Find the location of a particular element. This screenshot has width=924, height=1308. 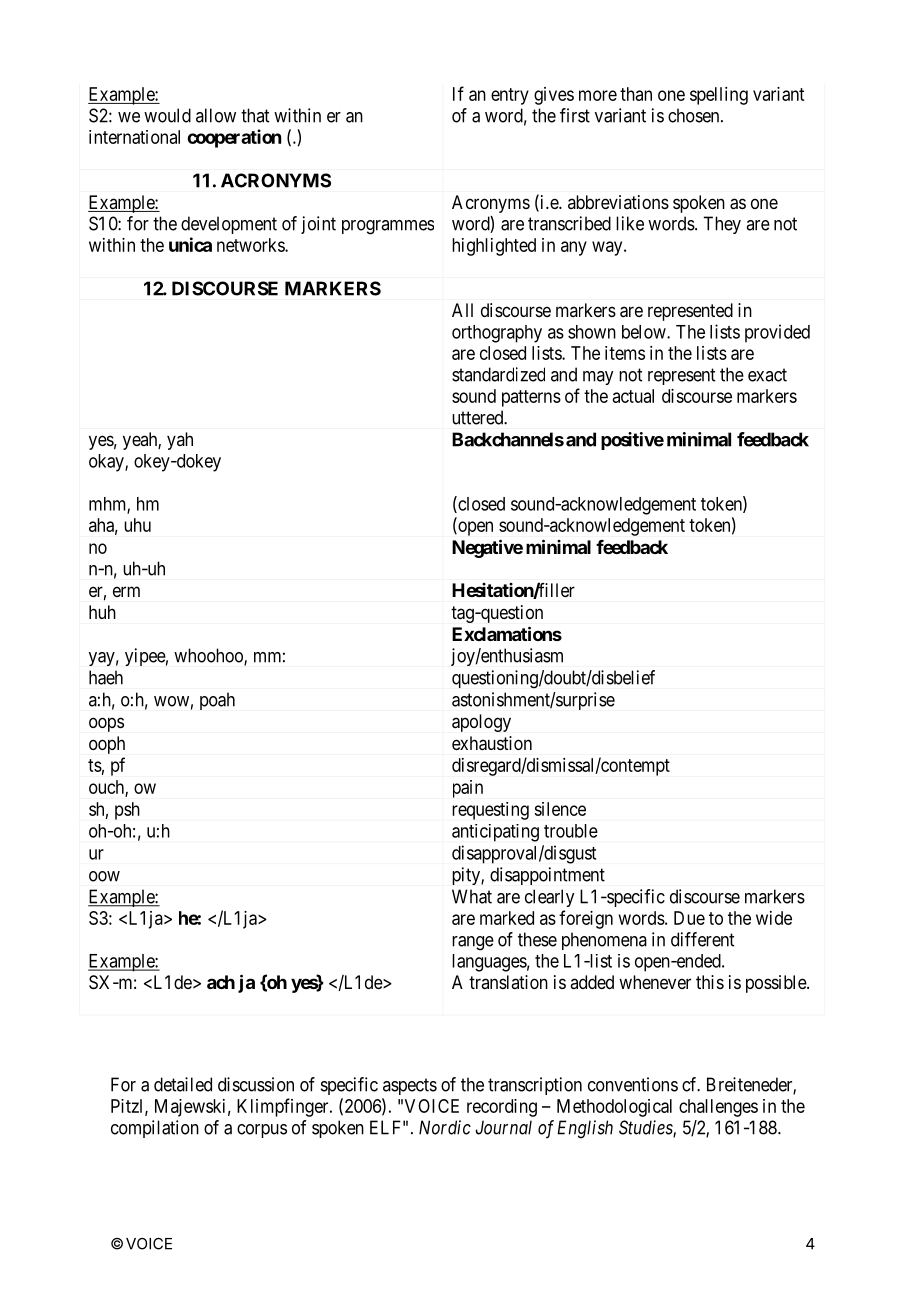

chosen is located at coordinates (695, 115).
